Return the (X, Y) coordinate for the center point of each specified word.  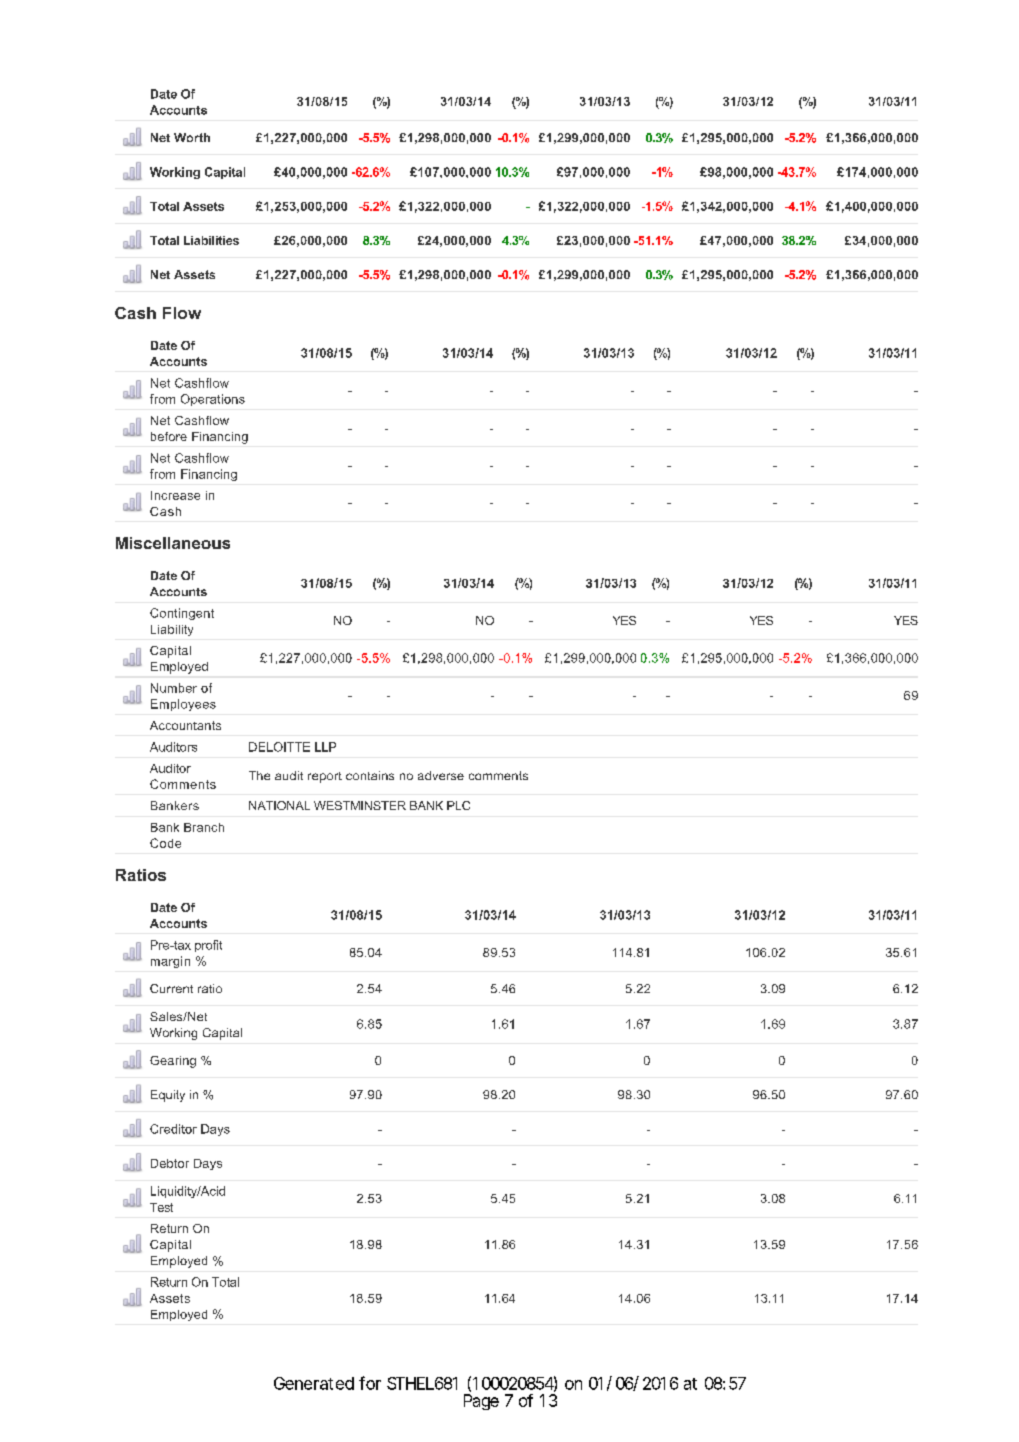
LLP (325, 747)
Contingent (182, 614)
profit (208, 946)
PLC (458, 805)
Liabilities (211, 240)
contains (370, 775)
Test (161, 1207)
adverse (441, 775)
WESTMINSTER (360, 805)
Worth (192, 137)
